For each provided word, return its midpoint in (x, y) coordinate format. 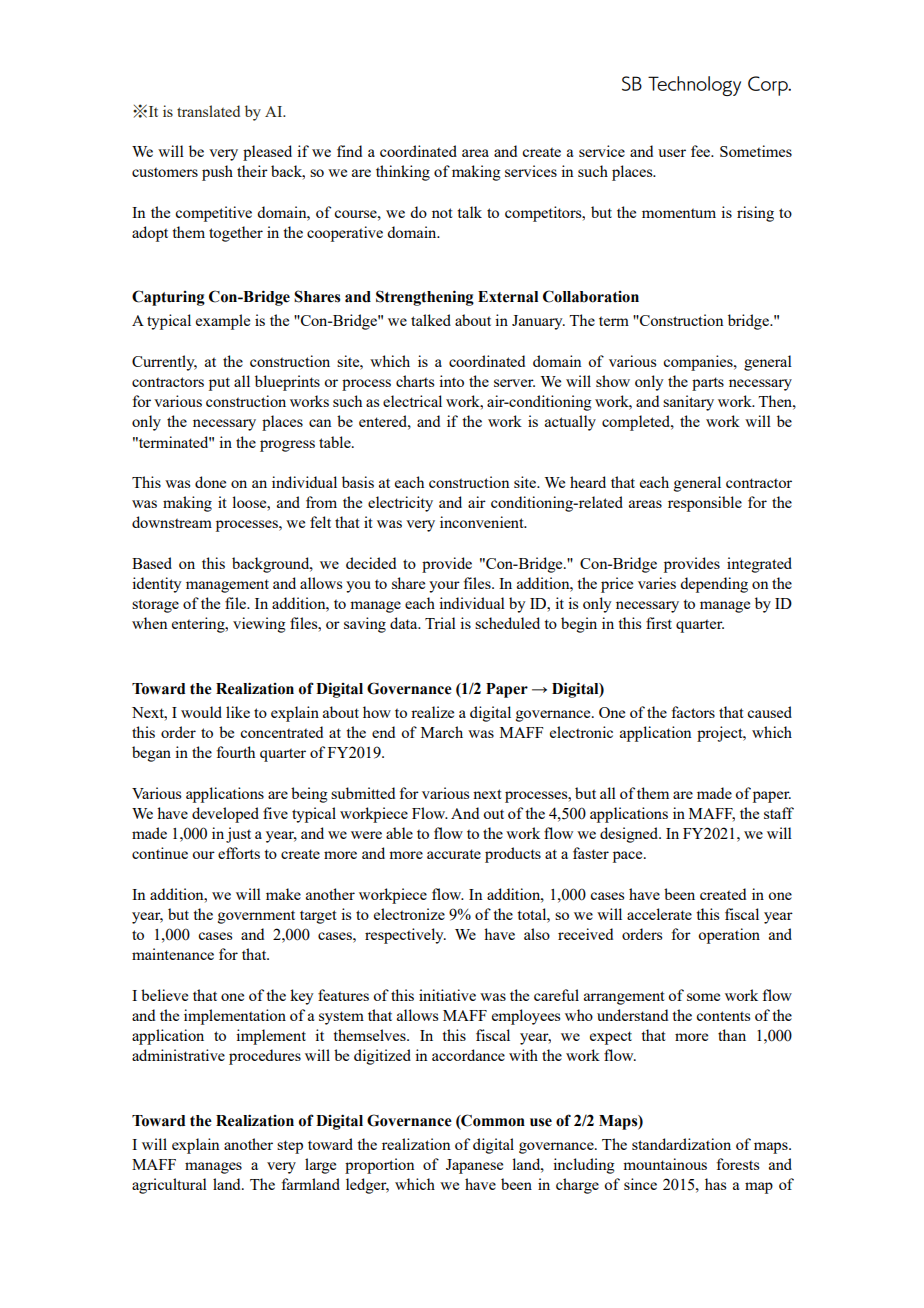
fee (702, 151)
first (659, 623)
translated (208, 111)
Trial (440, 623)
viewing (259, 625)
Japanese (474, 1166)
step (290, 1147)
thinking (403, 173)
